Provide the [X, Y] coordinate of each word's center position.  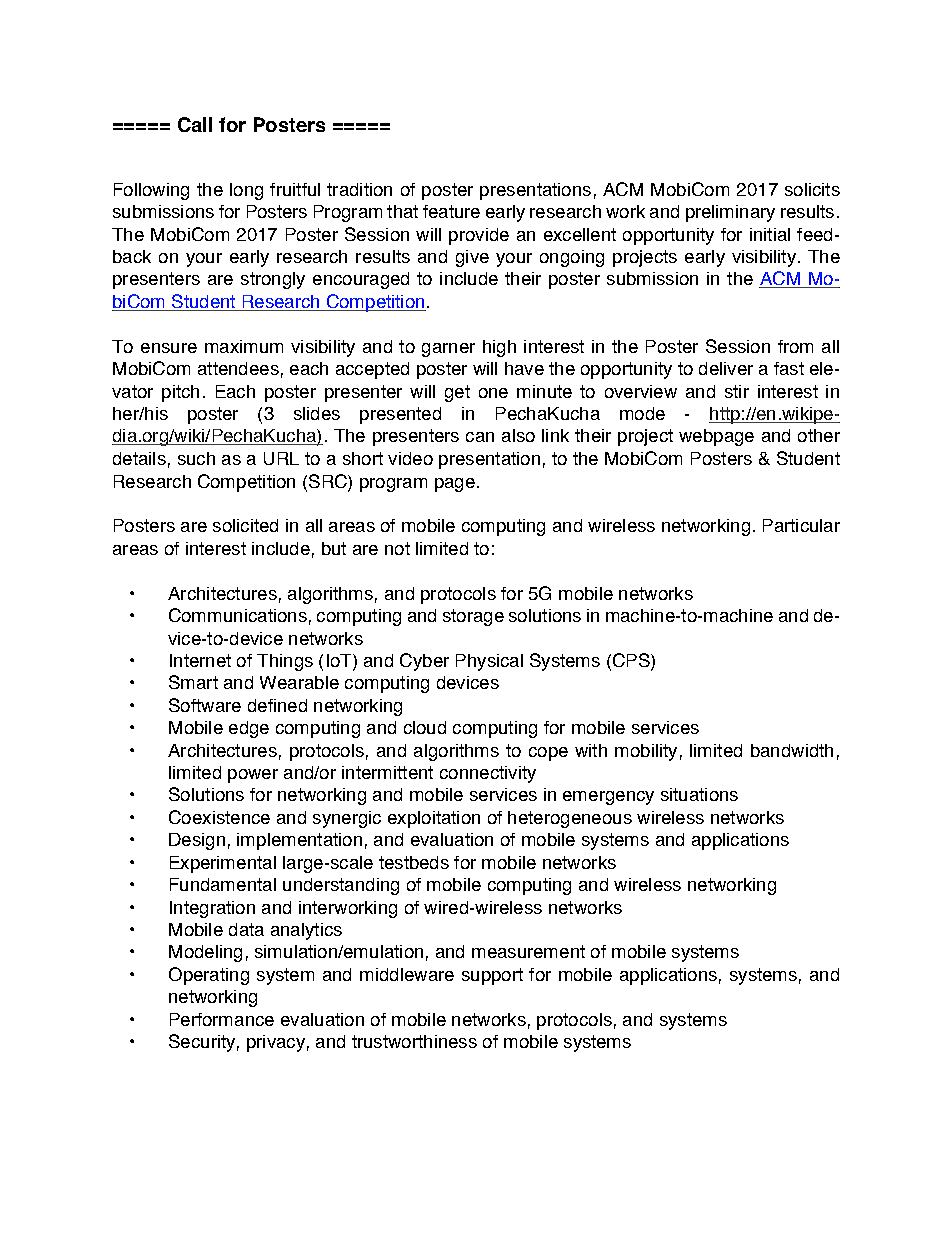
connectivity [488, 774]
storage [473, 617]
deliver [726, 368]
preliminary [730, 213]
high [499, 348]
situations [699, 794]
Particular [801, 525]
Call [195, 124]
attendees [238, 368]
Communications [238, 615]
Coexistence [219, 817]
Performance [222, 1019]
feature [451, 211]
